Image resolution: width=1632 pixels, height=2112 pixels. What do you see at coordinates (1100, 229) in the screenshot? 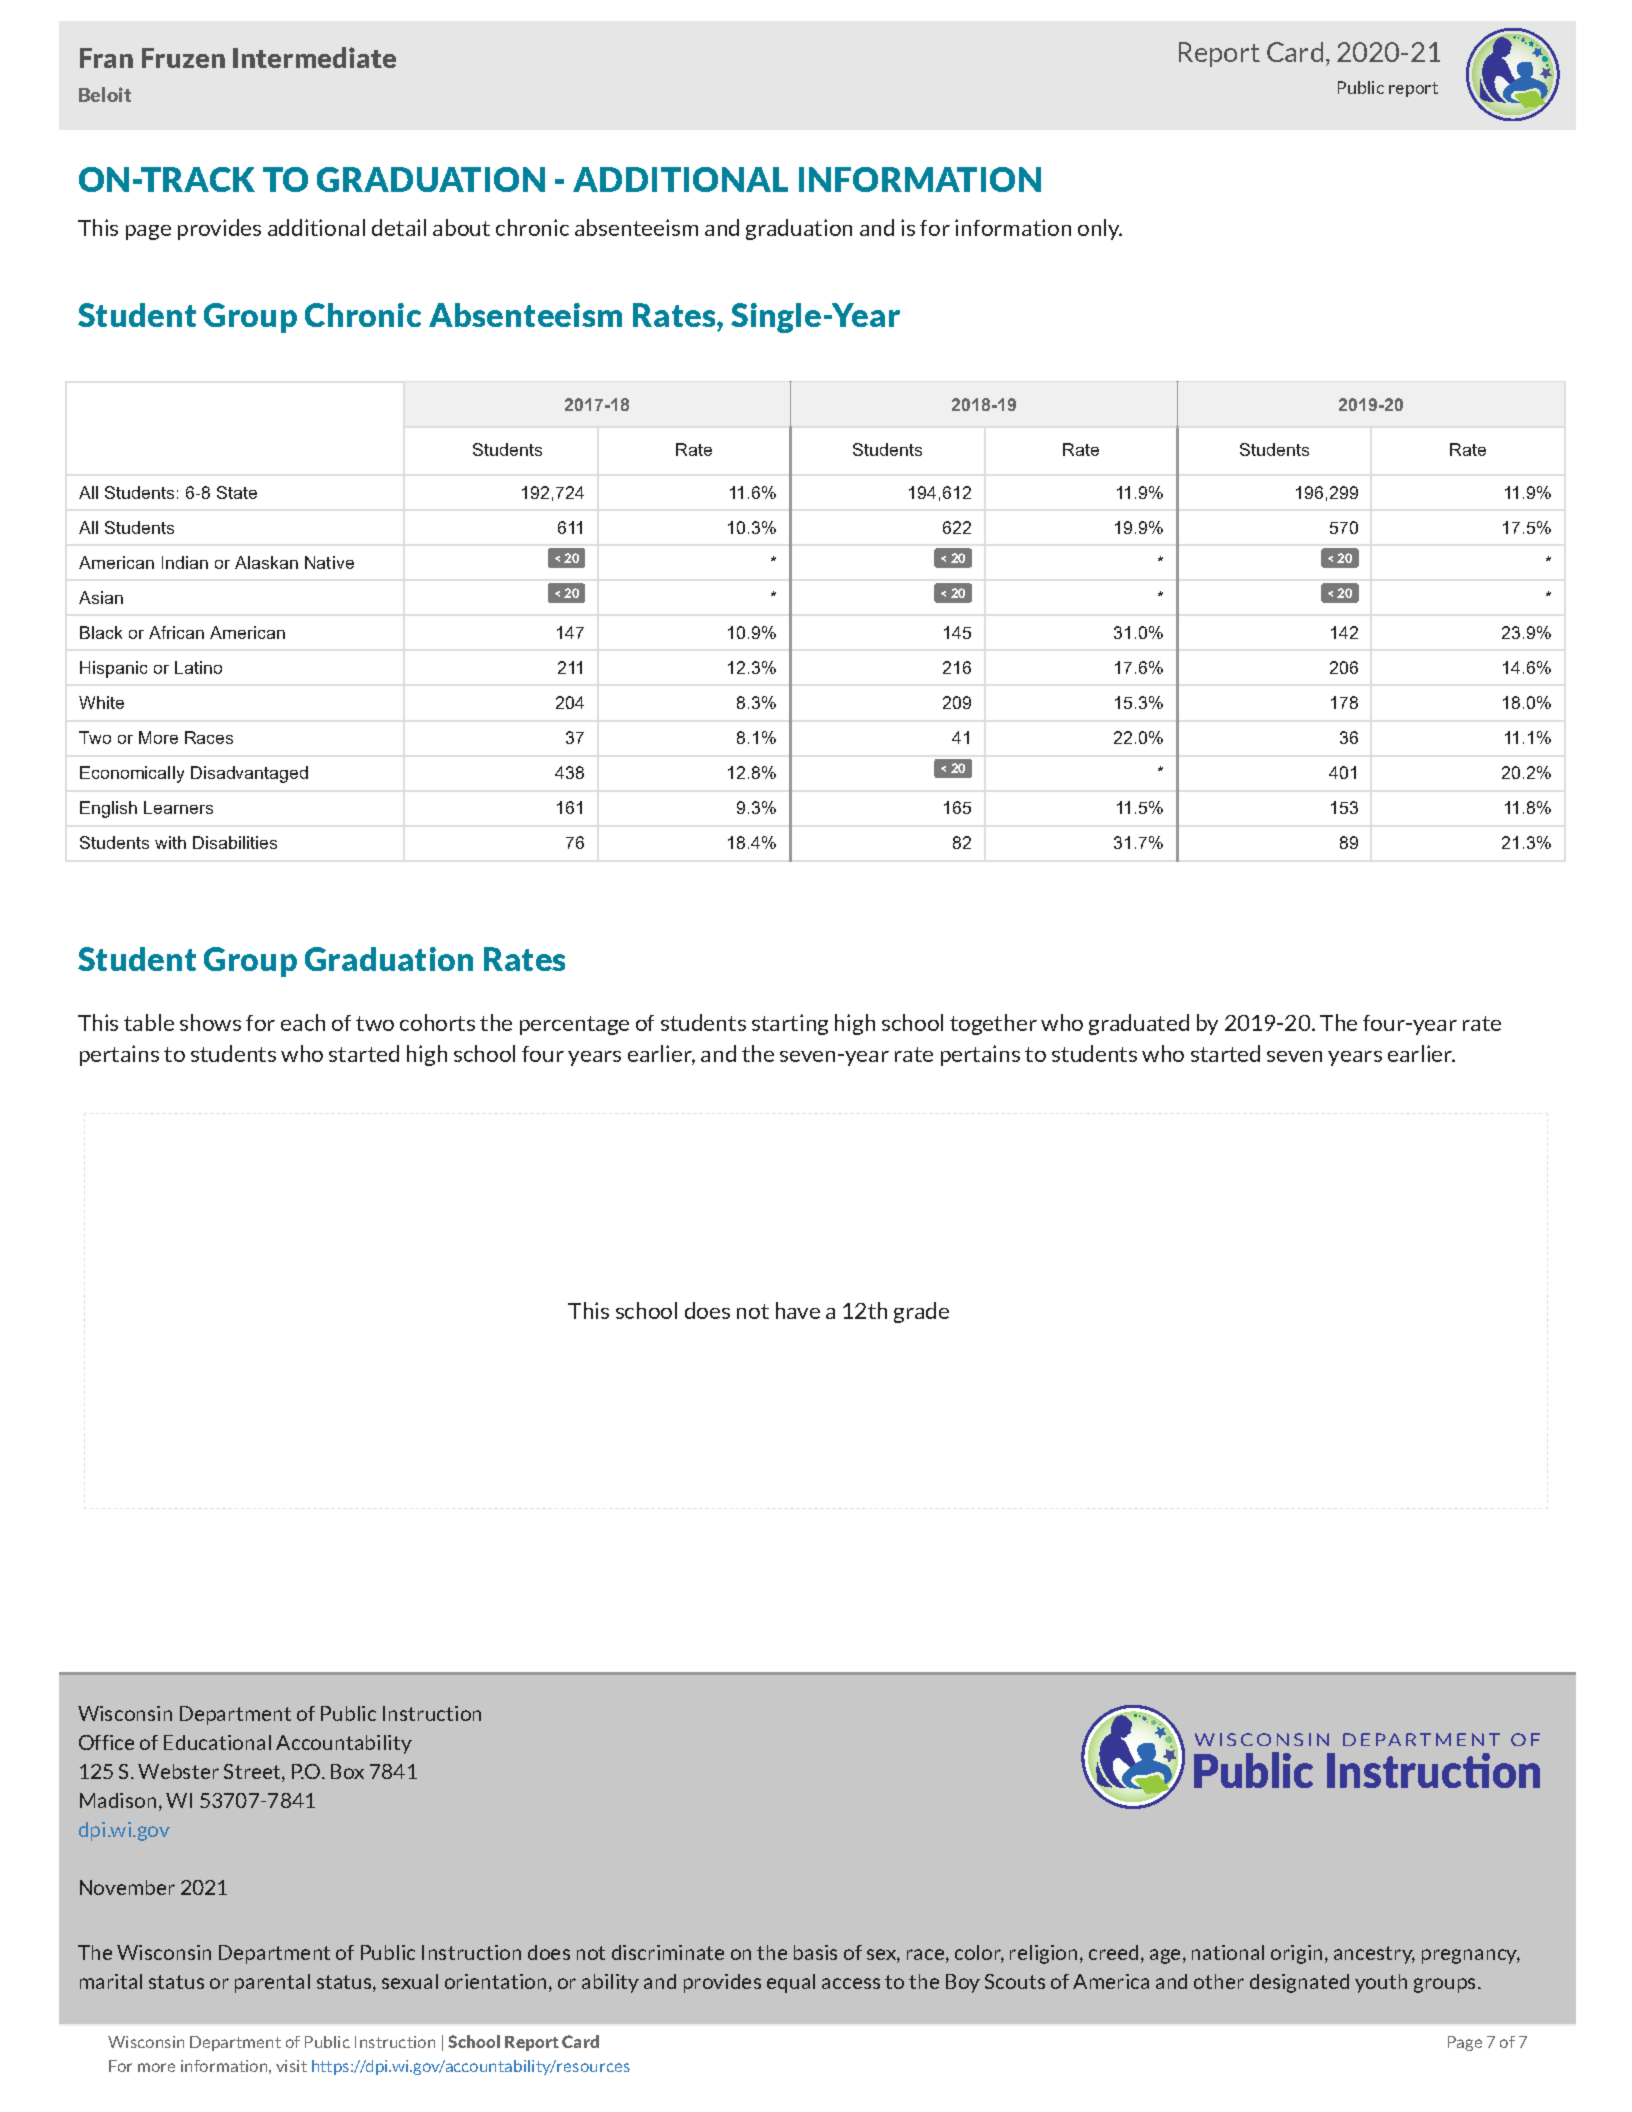
I see `only` at bounding box center [1100, 229].
